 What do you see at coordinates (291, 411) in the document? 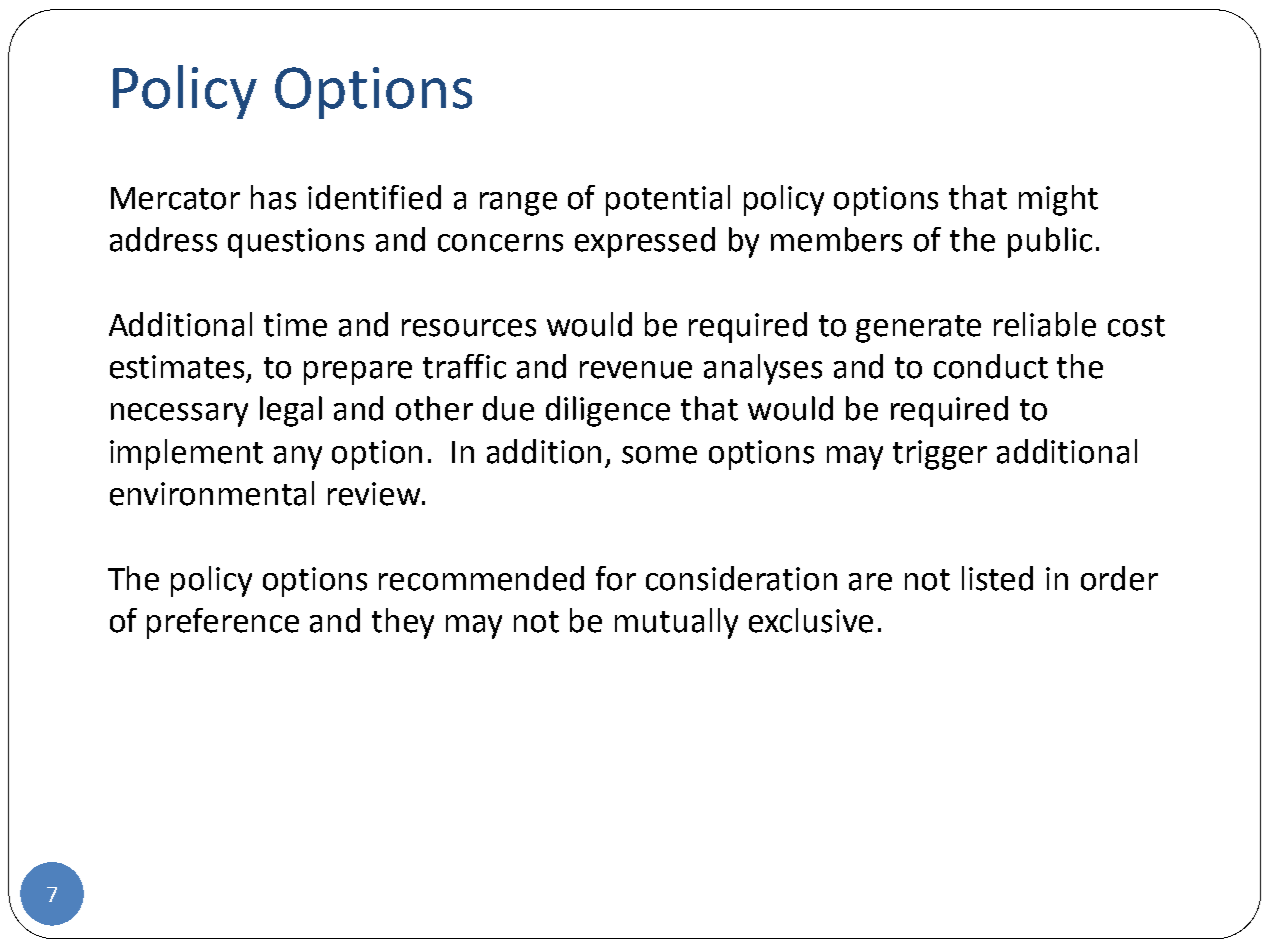
I see `legal` at bounding box center [291, 411].
